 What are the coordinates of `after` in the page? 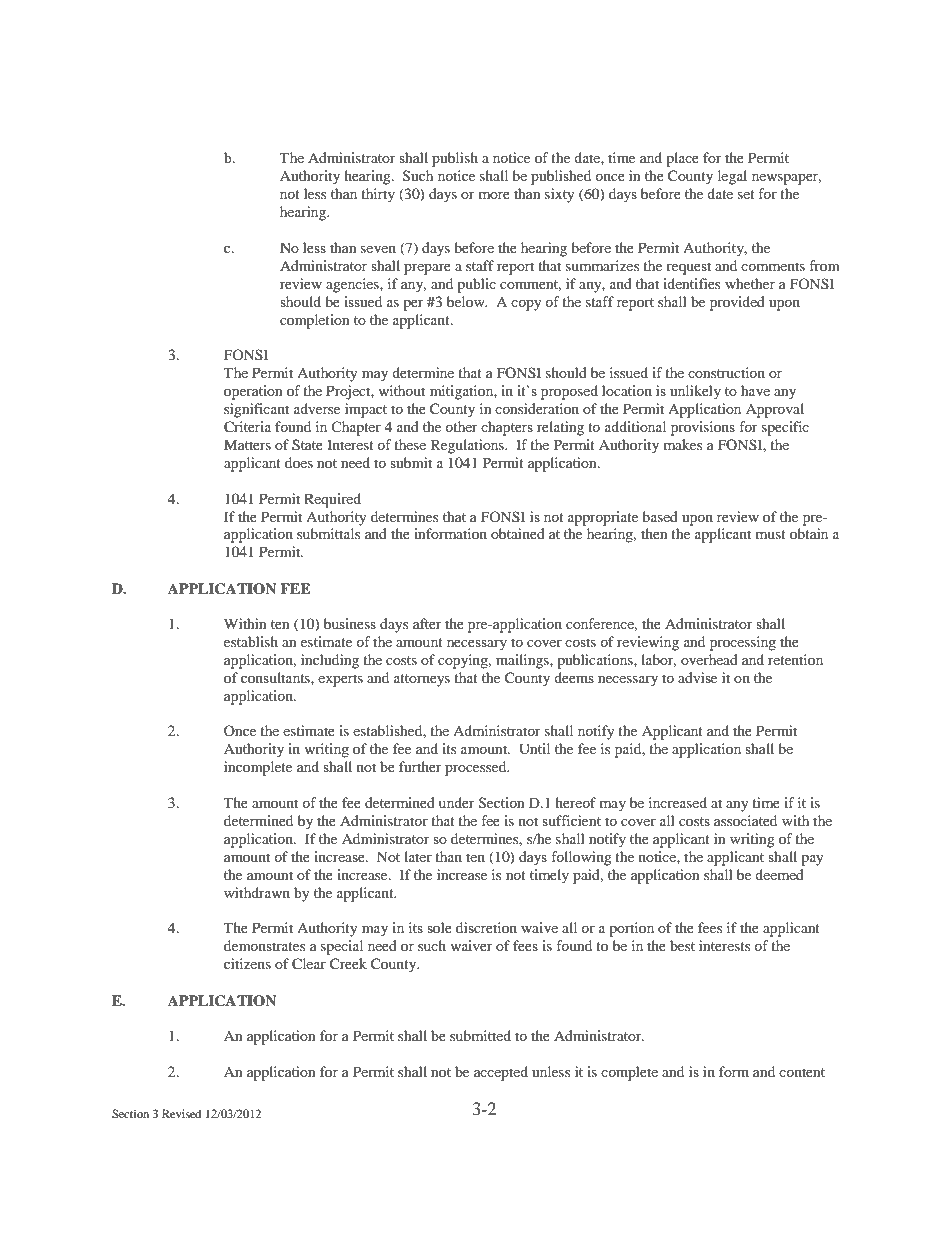 It's located at (427, 623).
